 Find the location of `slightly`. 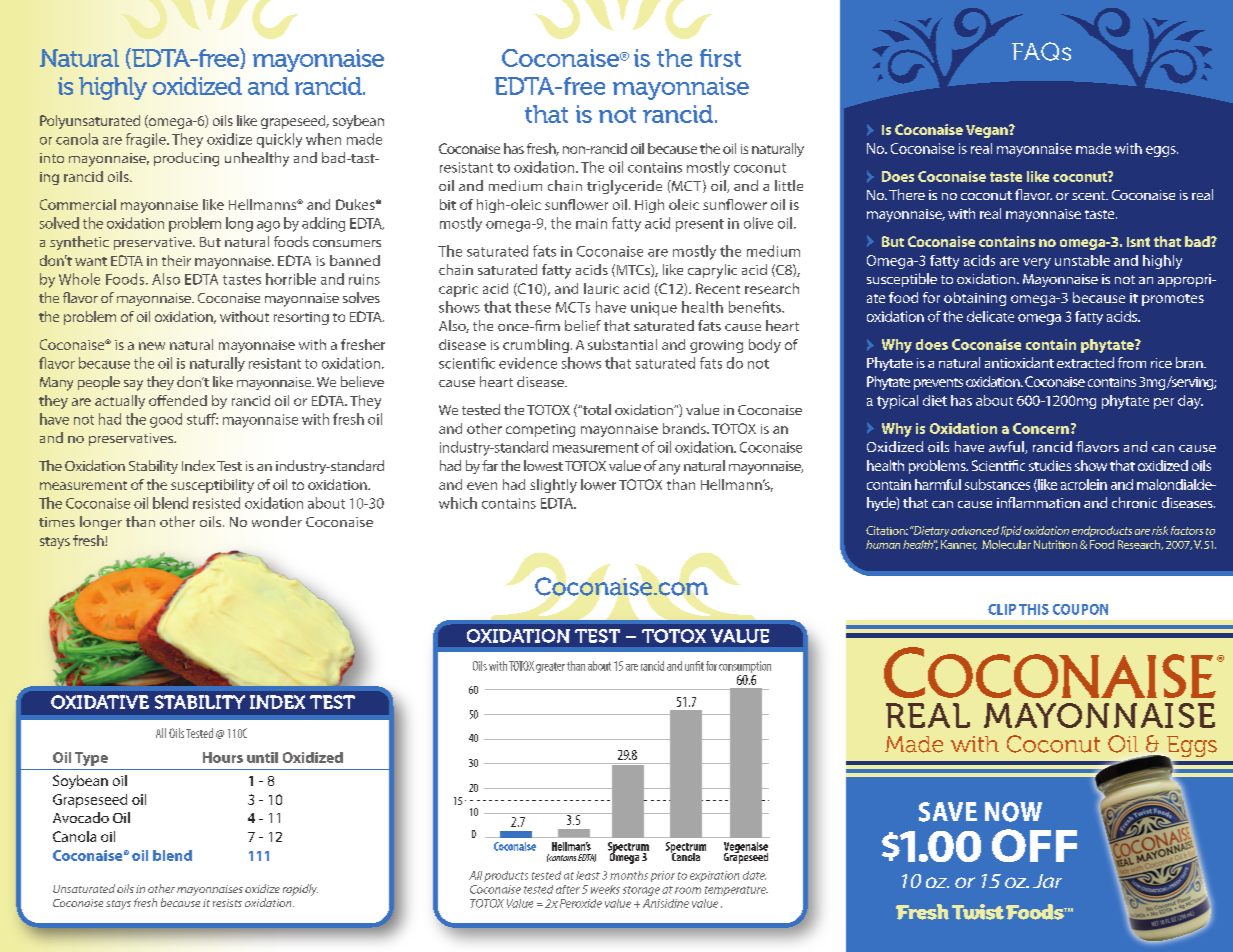

slightly is located at coordinates (553, 486).
